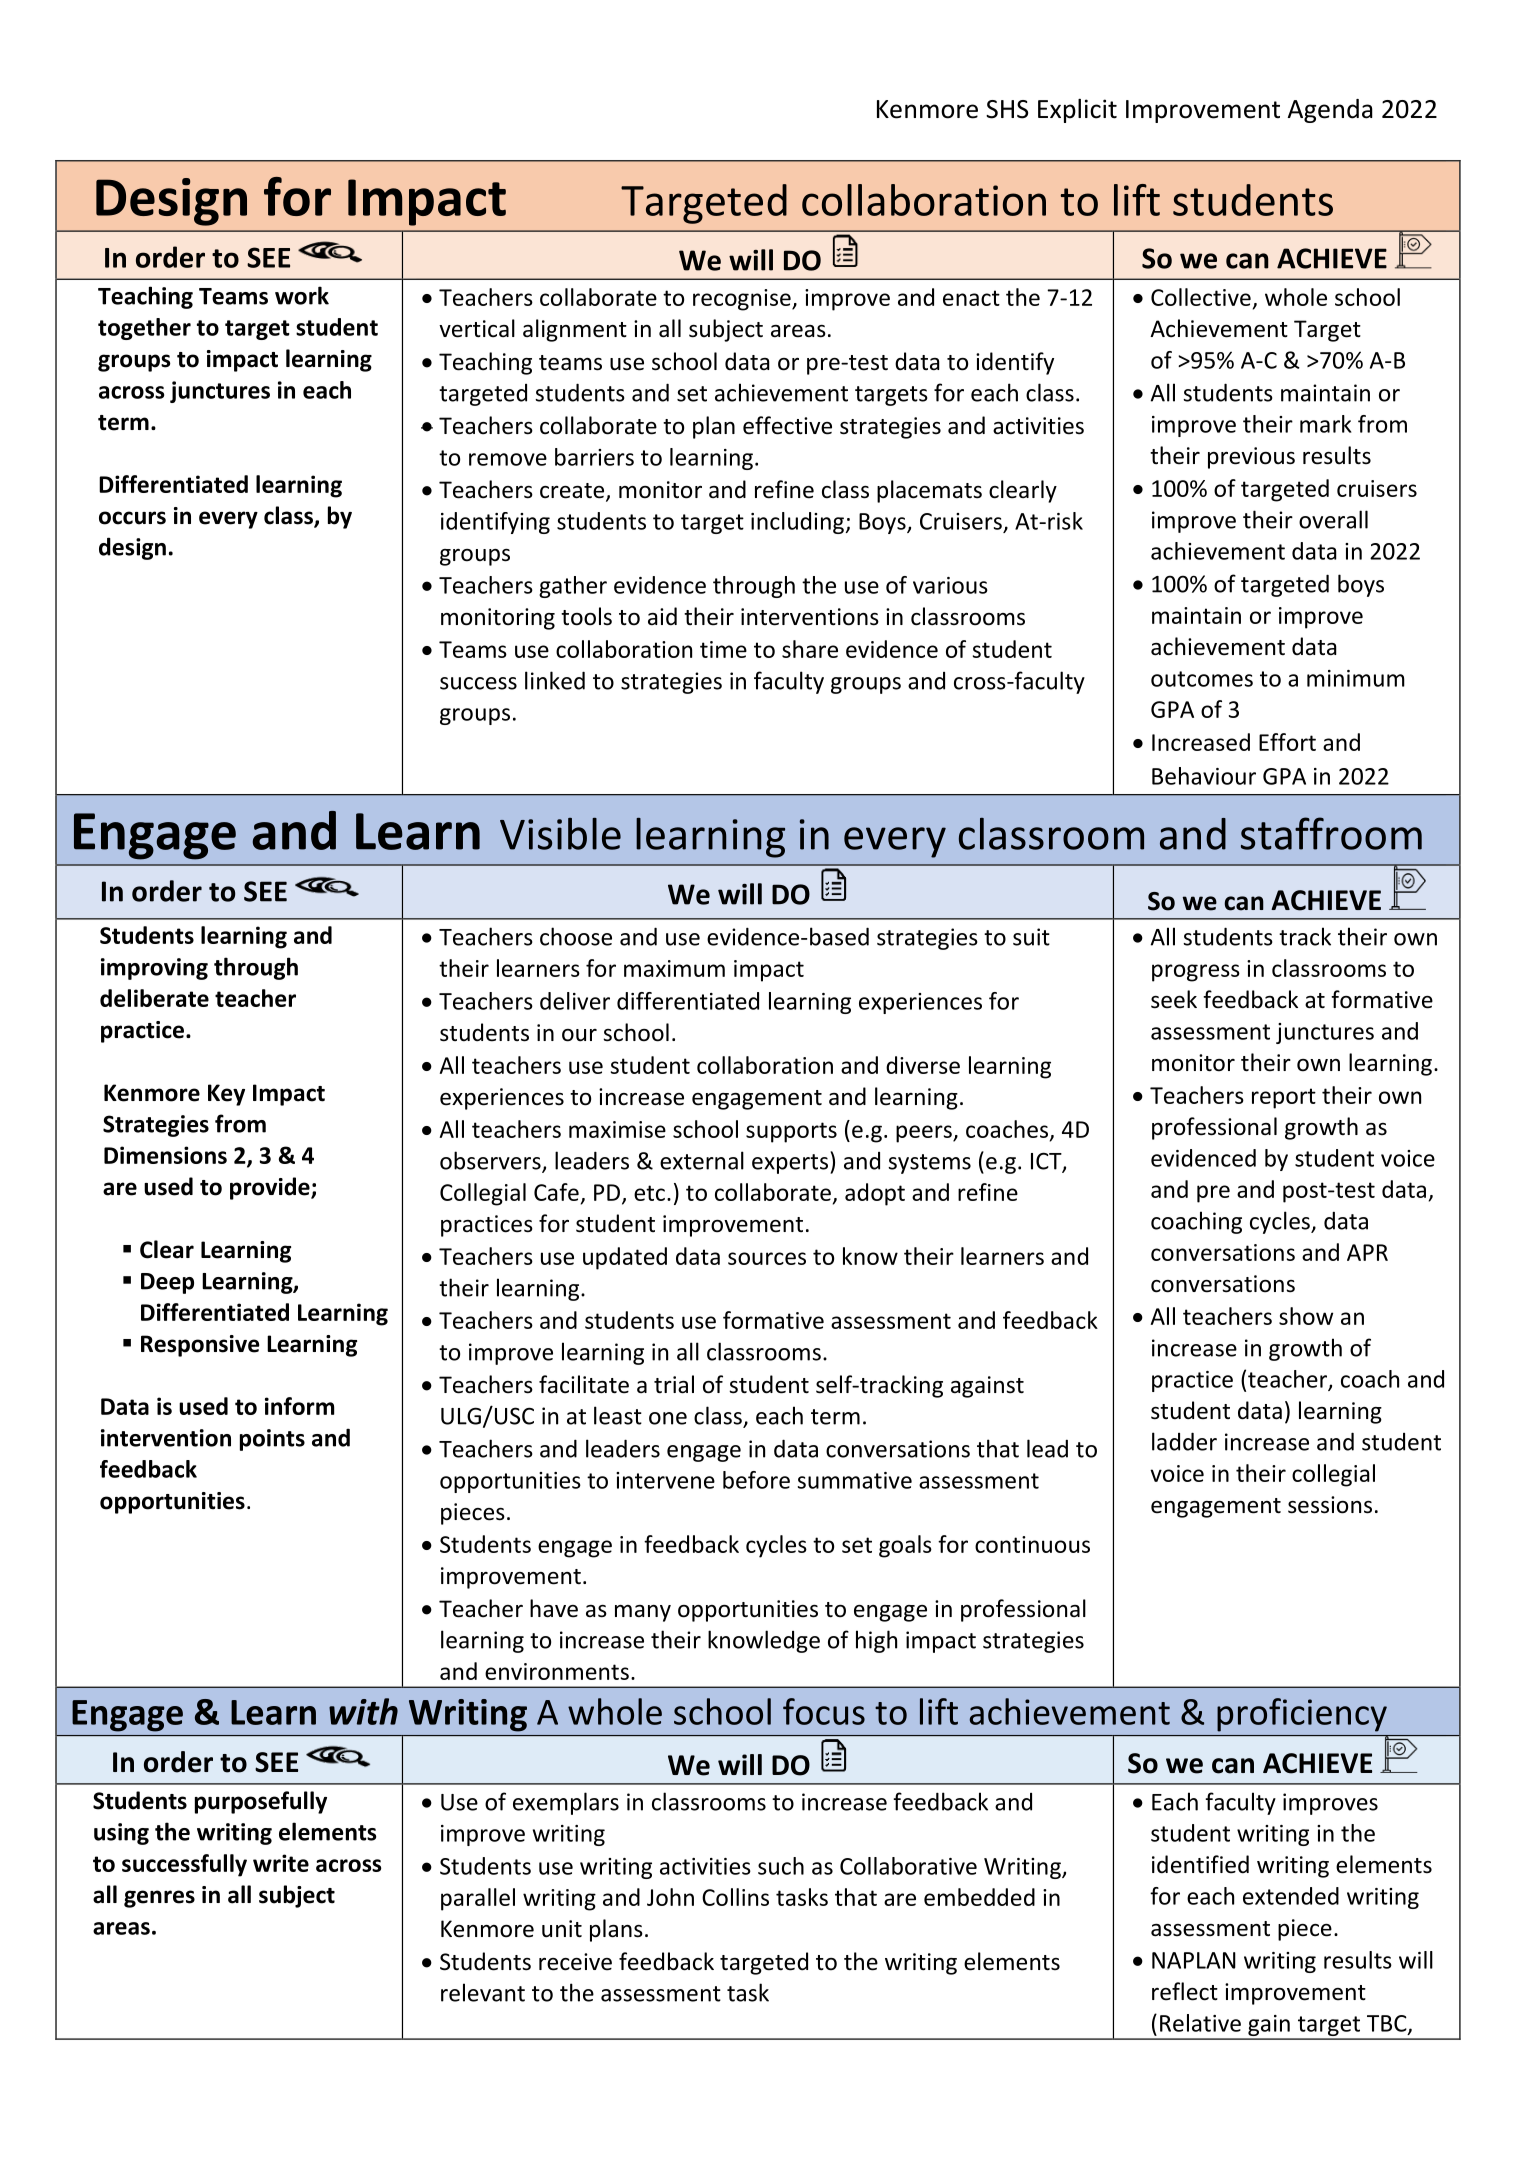 Image resolution: width=1531 pixels, height=2165 pixels. What do you see at coordinates (1330, 111) in the screenshot?
I see `Agenda` at bounding box center [1330, 111].
